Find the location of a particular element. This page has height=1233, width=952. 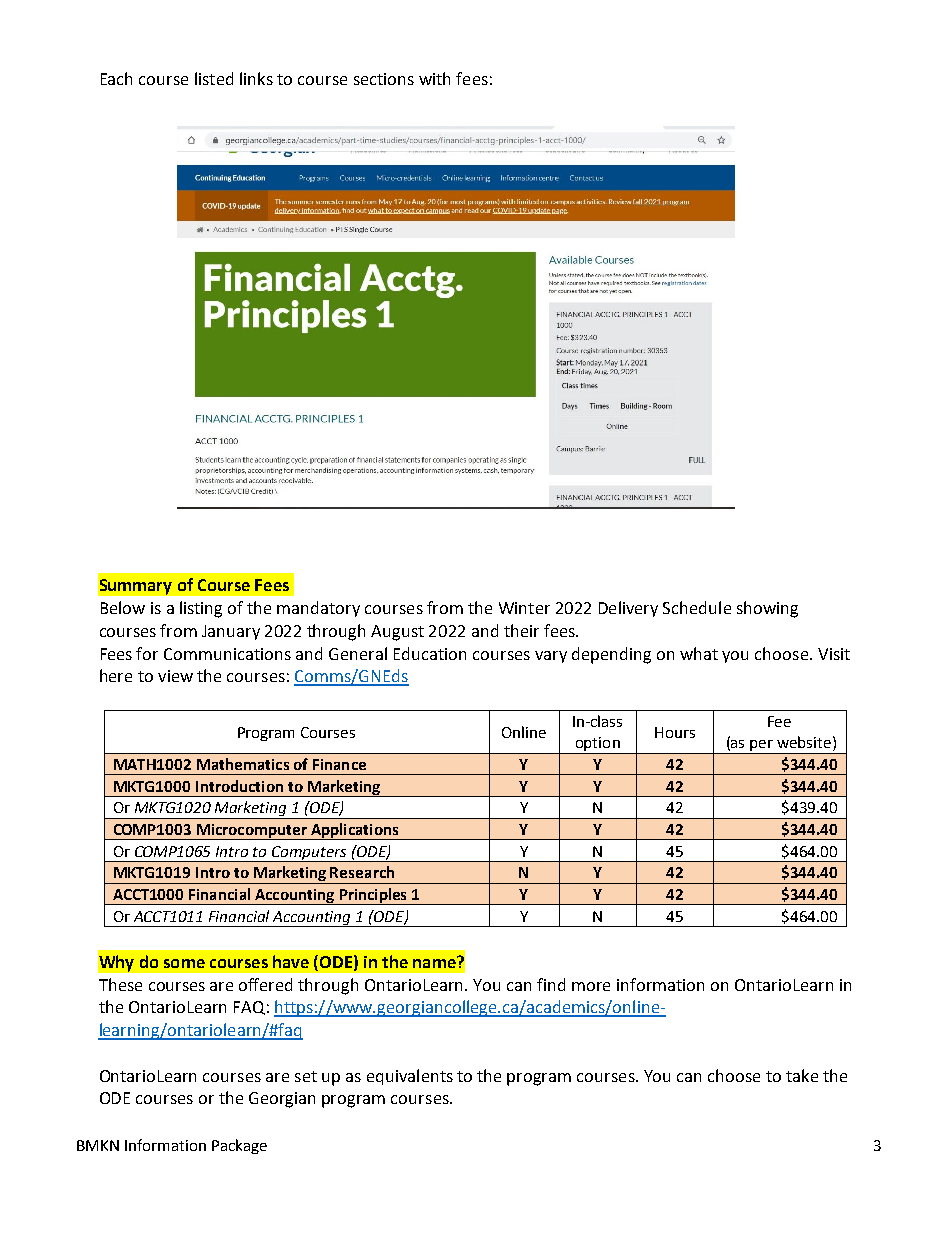

listed is located at coordinates (214, 78).
